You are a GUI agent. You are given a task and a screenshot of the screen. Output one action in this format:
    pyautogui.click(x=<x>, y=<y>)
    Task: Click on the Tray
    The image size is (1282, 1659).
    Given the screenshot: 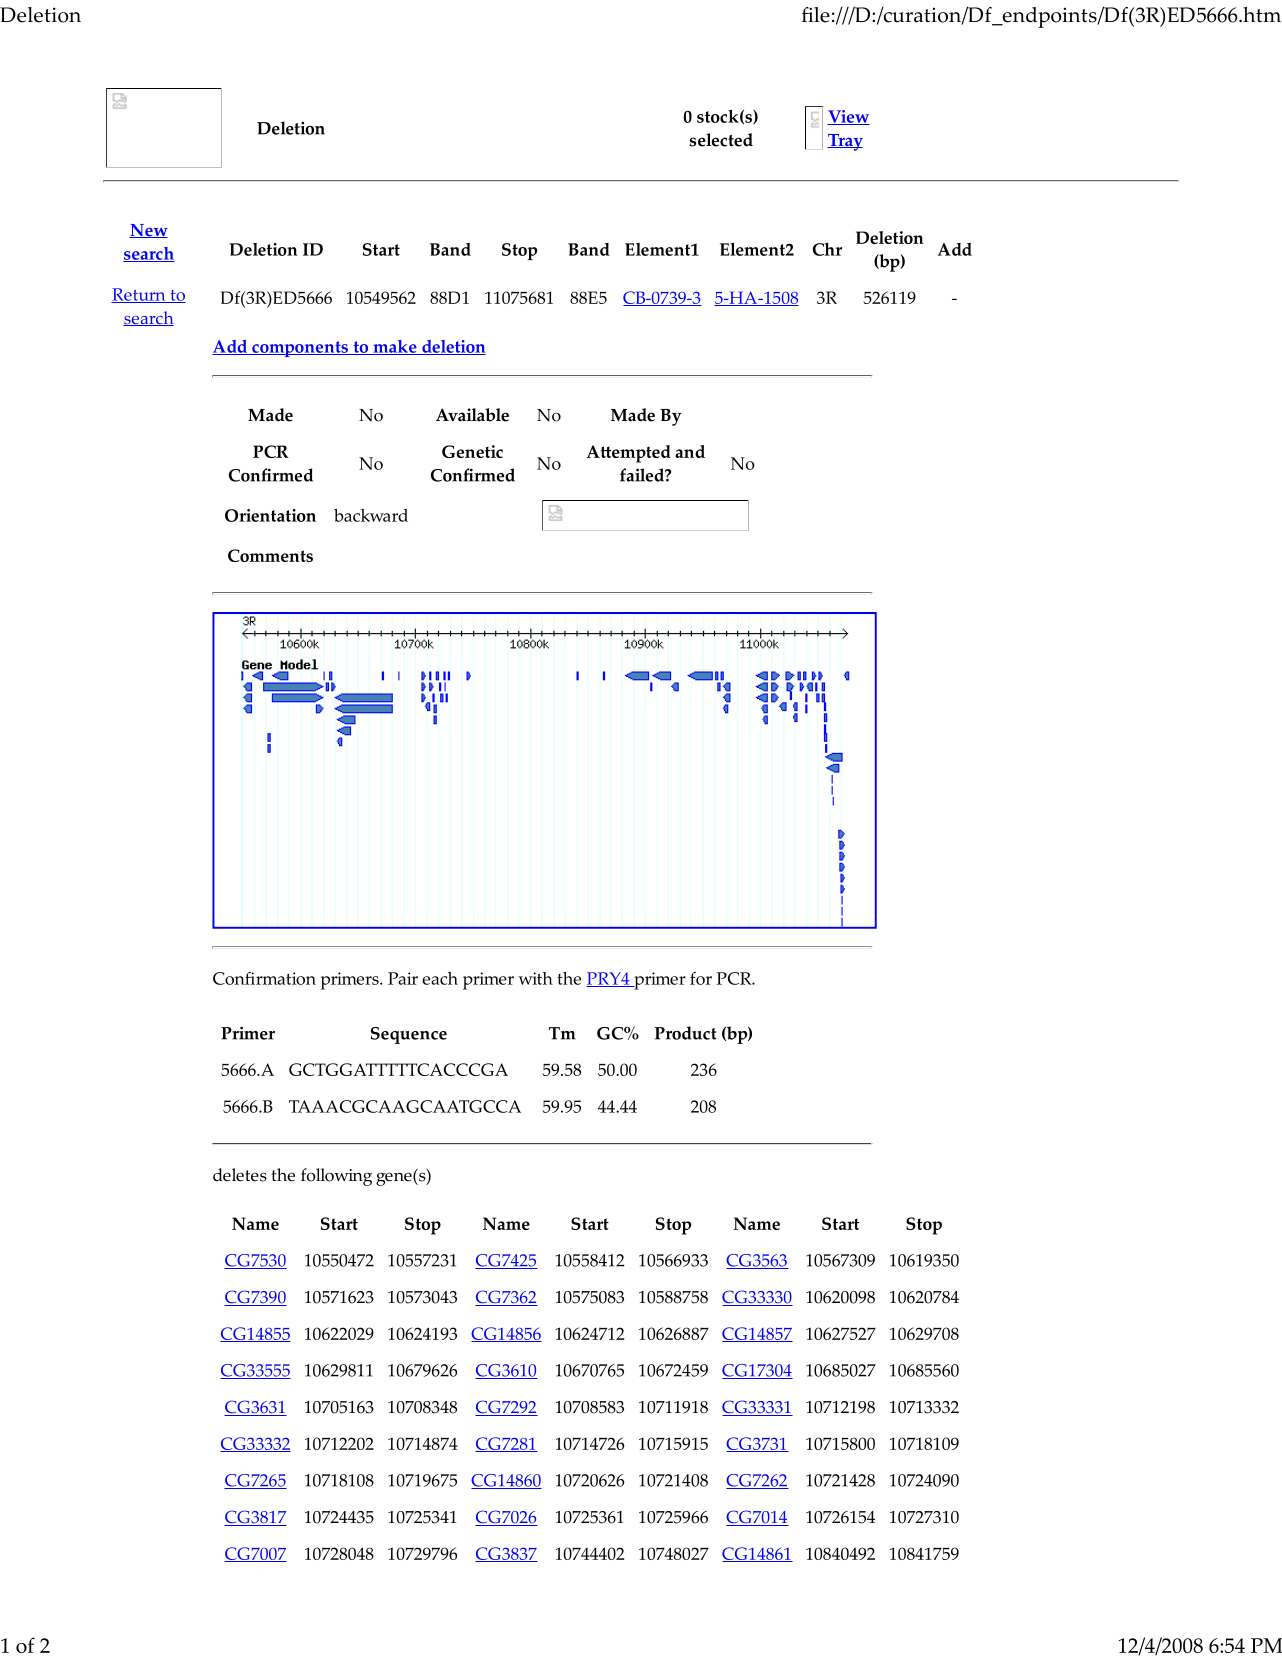 What is the action you would take?
    pyautogui.click(x=845, y=142)
